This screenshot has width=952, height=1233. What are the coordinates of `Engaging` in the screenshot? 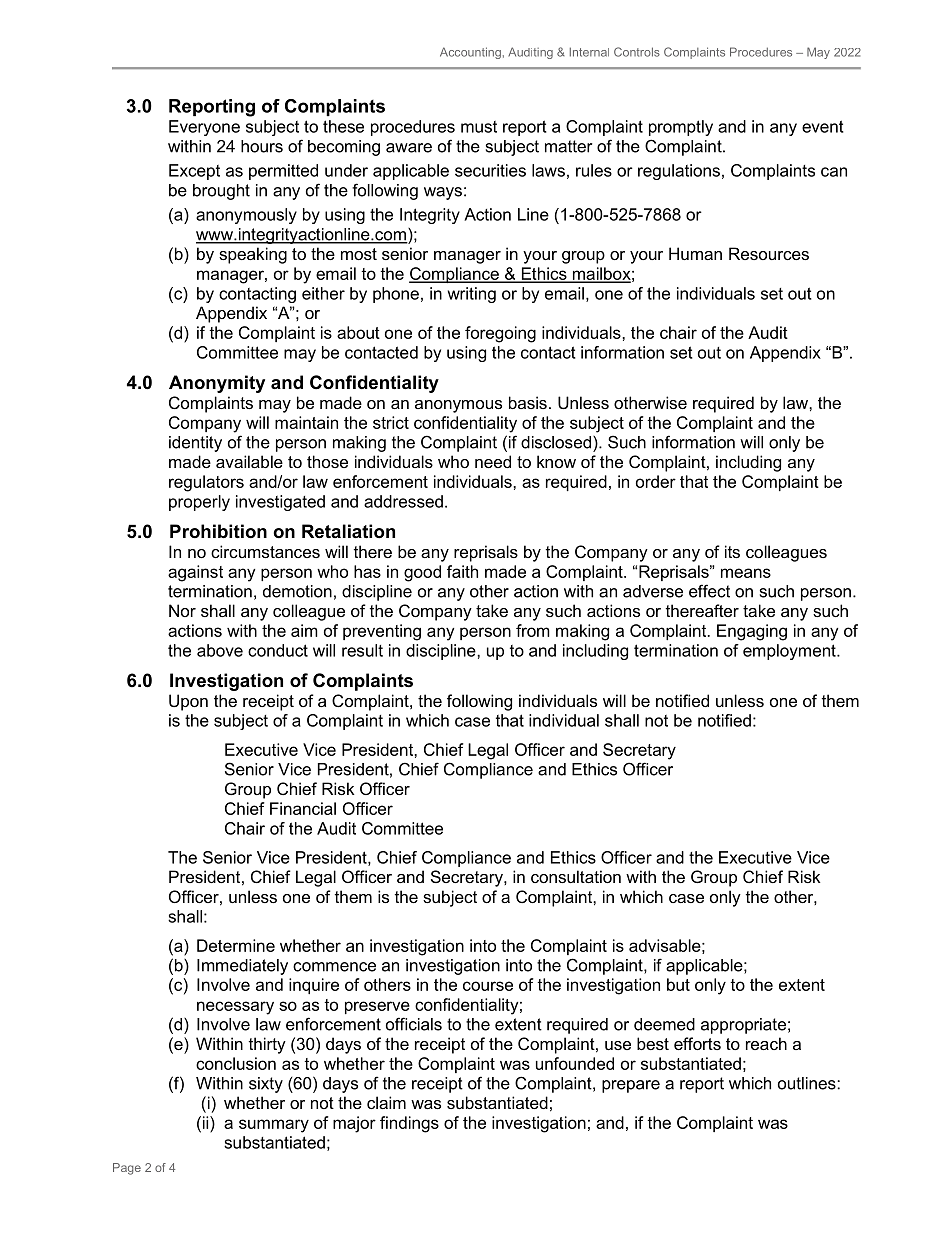 It's located at (752, 632).
